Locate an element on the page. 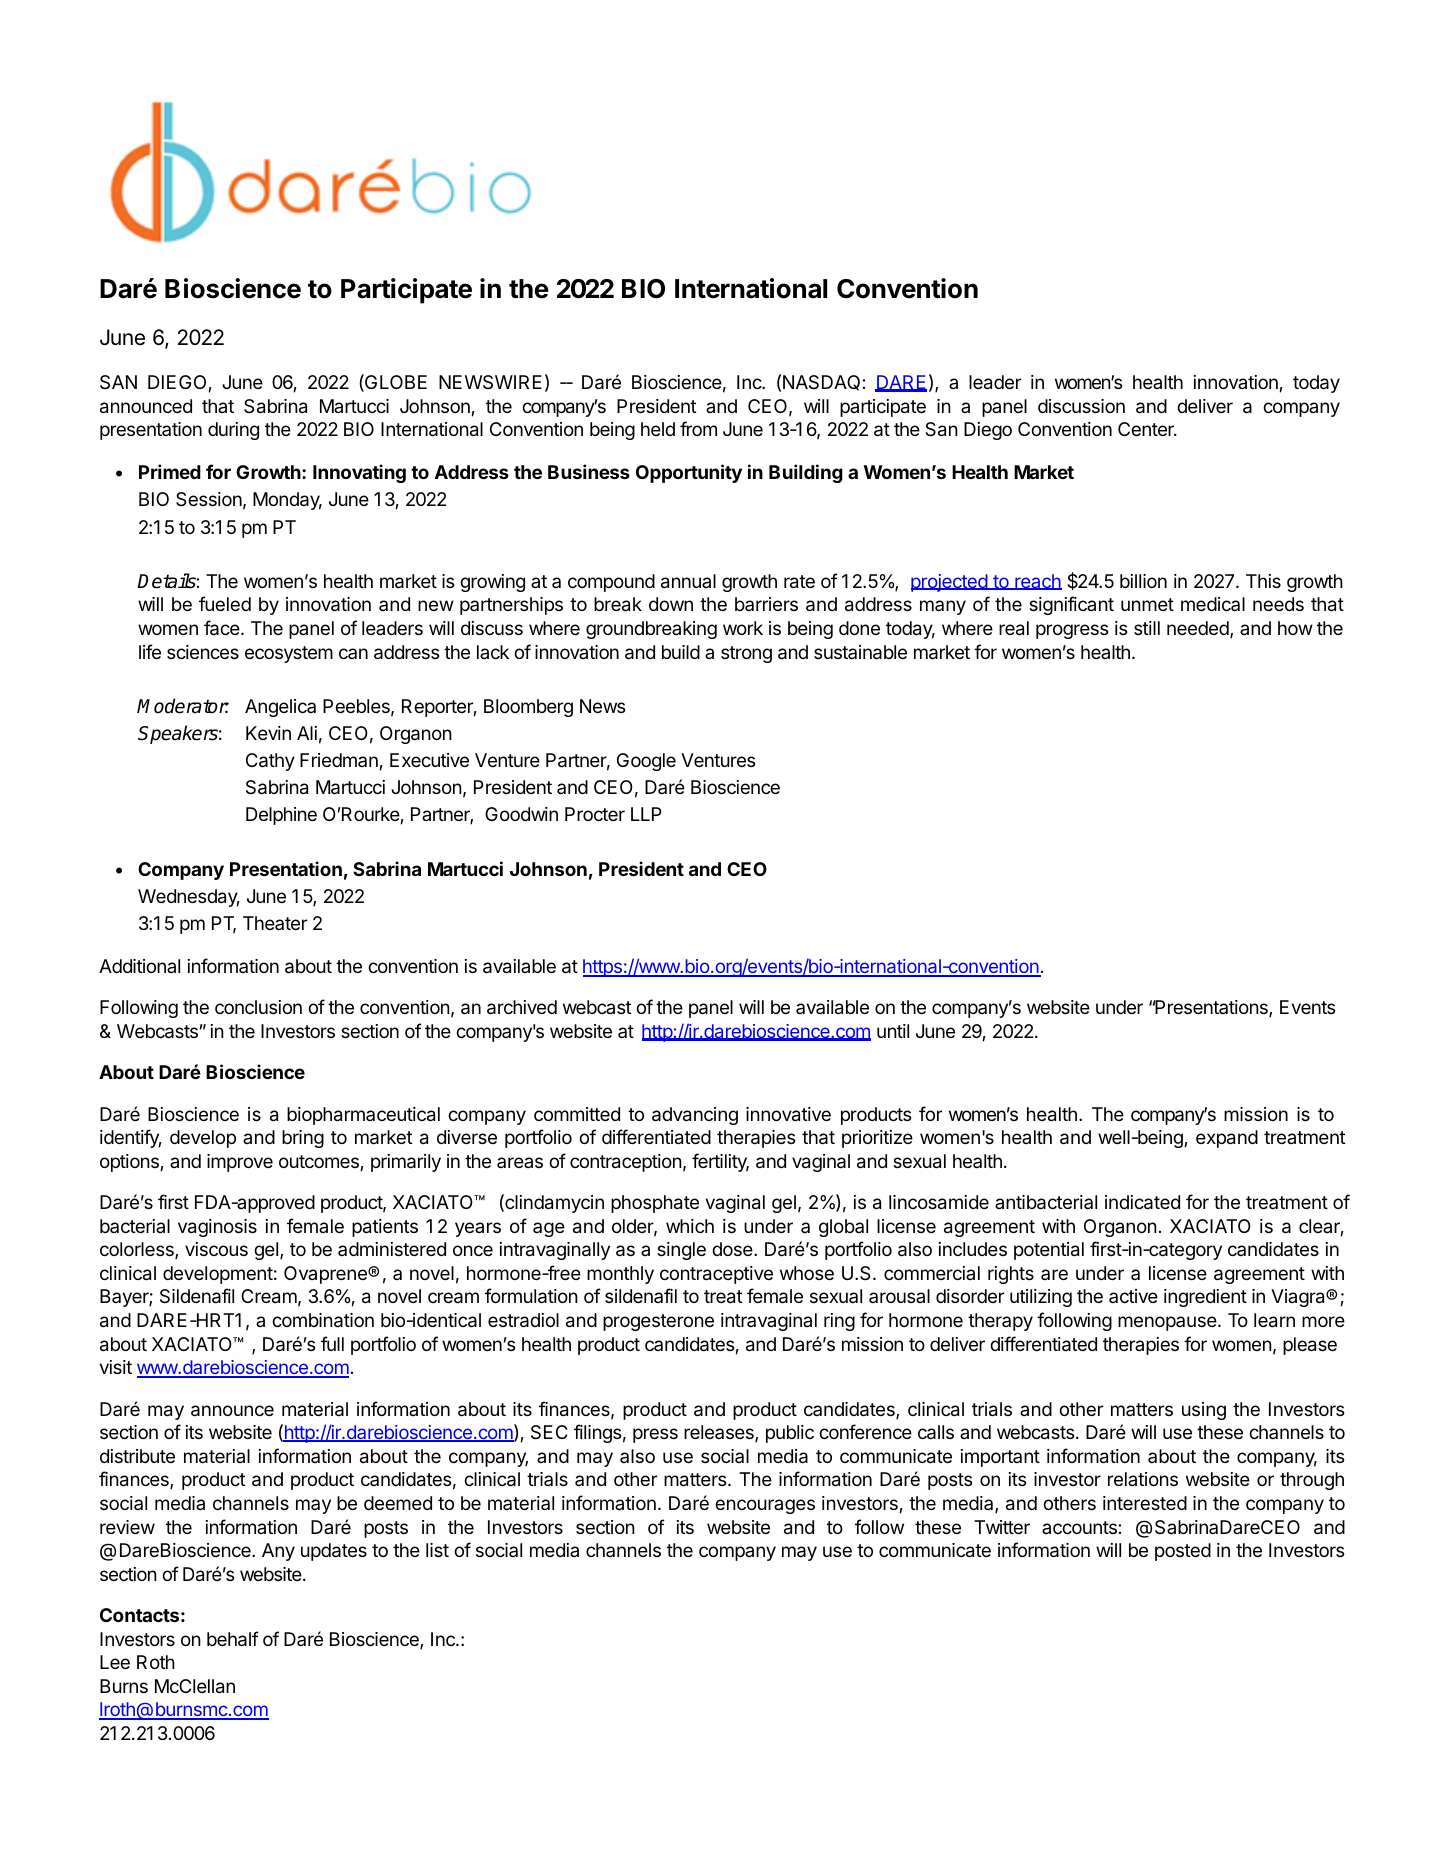 This image has width=1444, height=1869. needed is located at coordinates (1199, 629).
